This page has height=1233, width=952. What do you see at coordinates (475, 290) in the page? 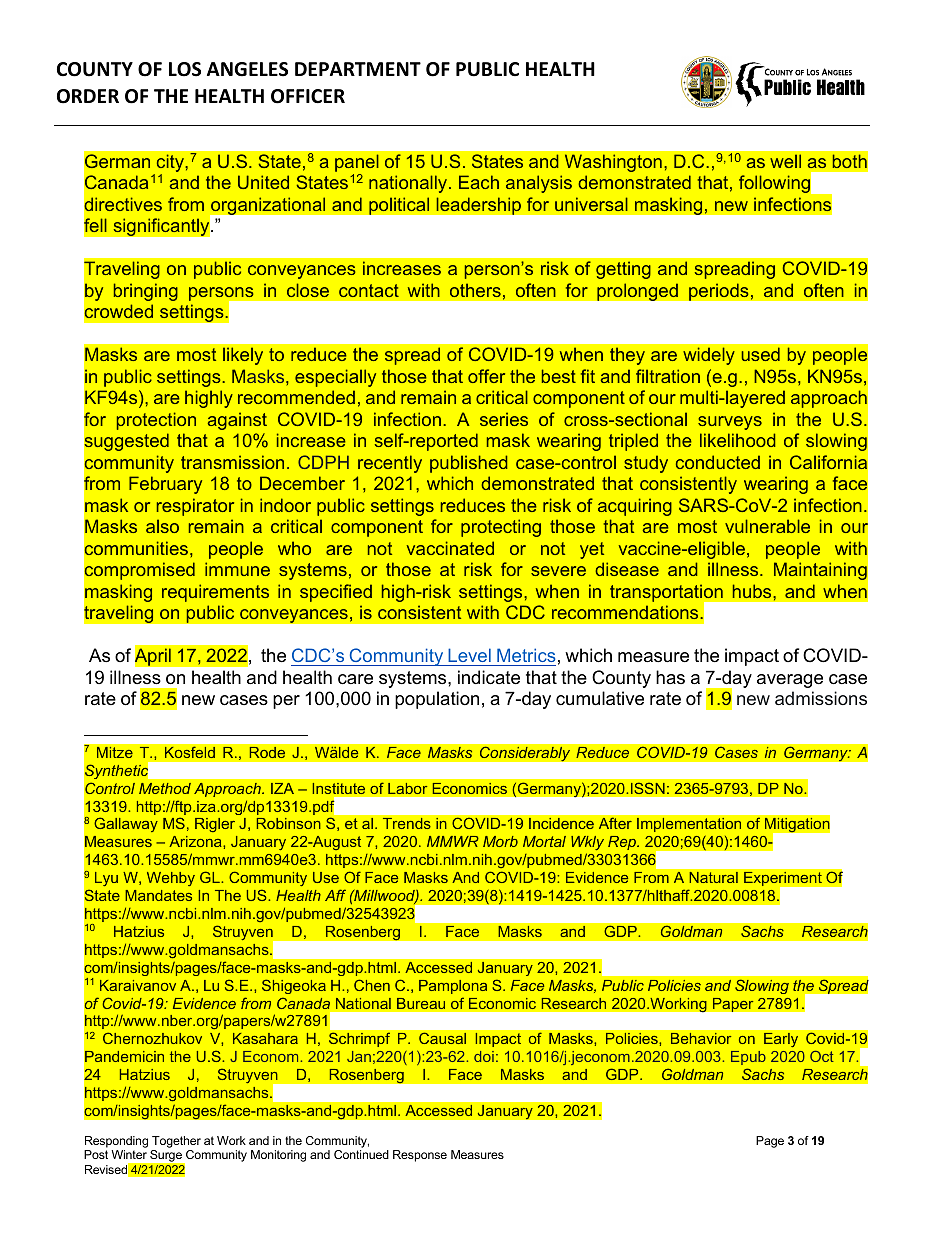
I see `others` at bounding box center [475, 290].
